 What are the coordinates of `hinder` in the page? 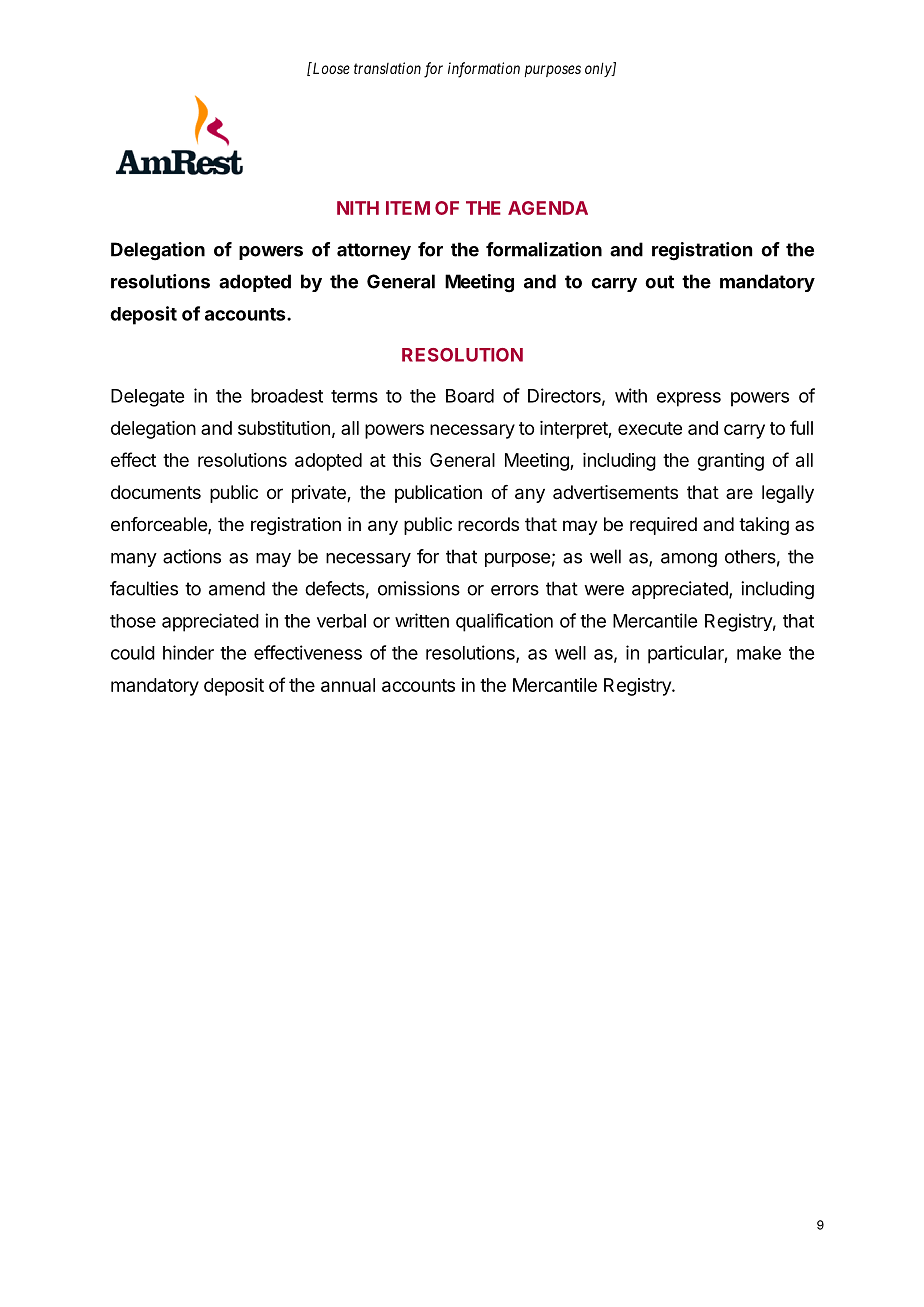 It's located at (188, 652).
